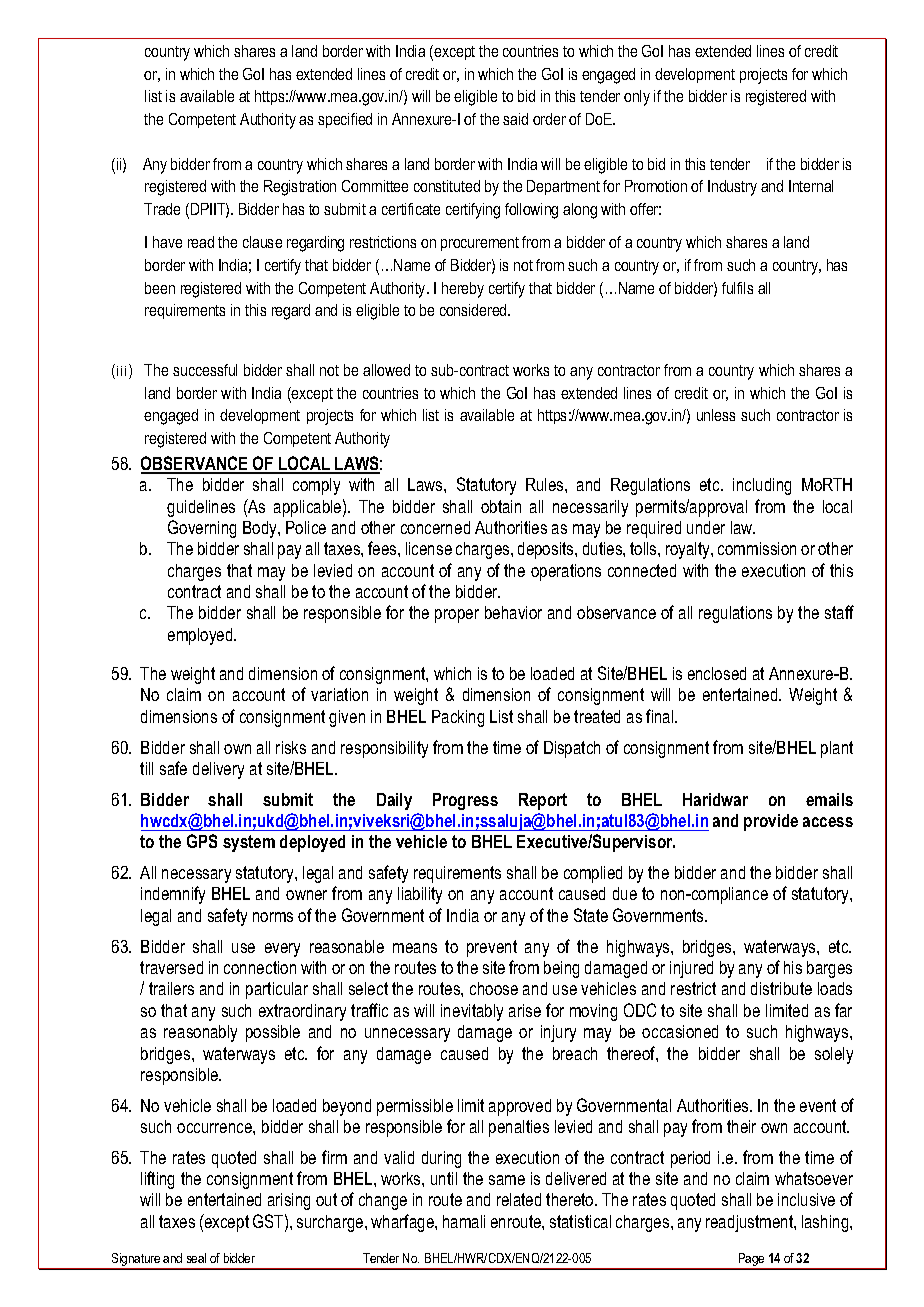 This screenshot has width=924, height=1307. I want to click on distribute, so click(781, 988).
